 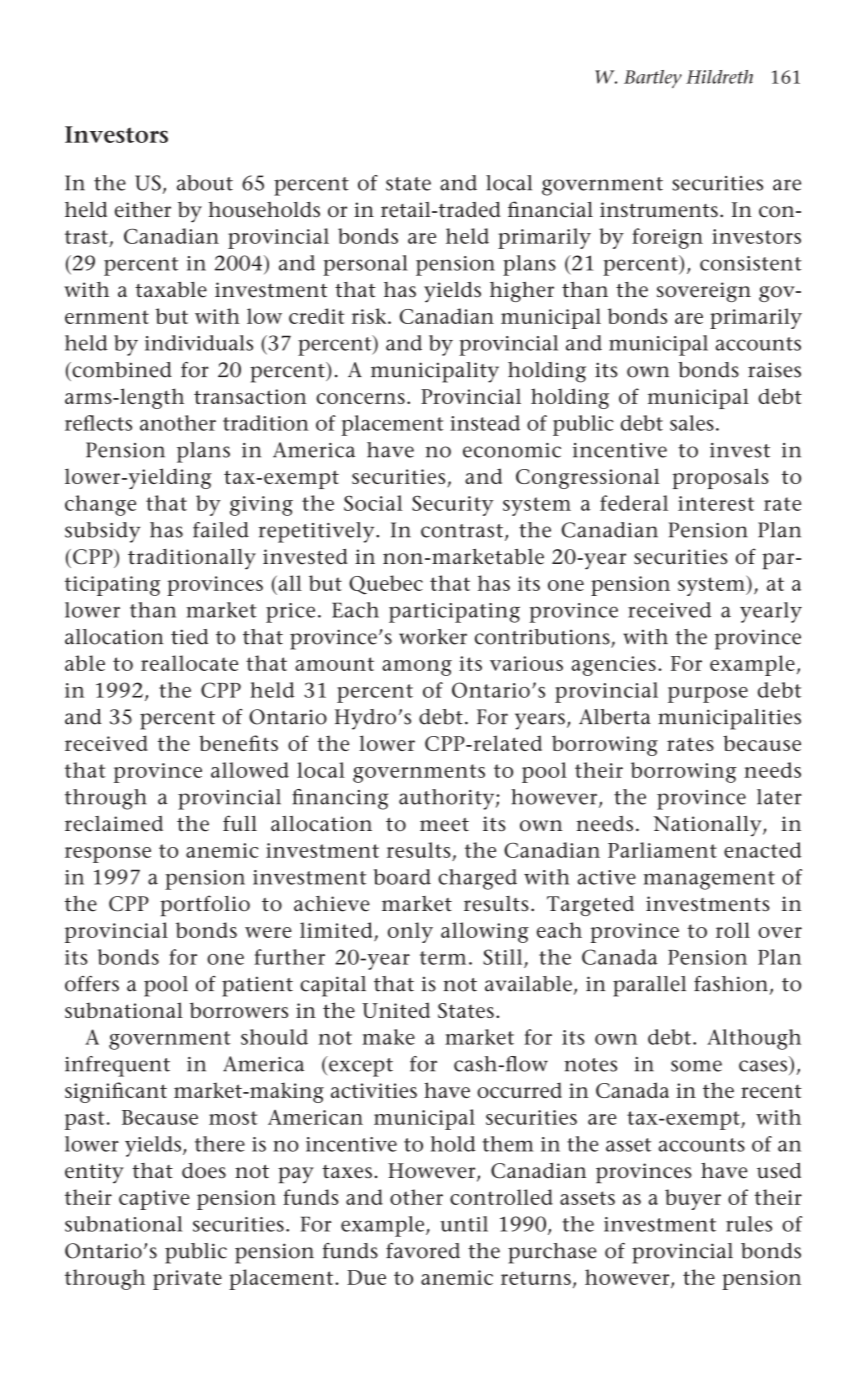 What do you see at coordinates (423, 1251) in the screenshot?
I see `favored` at bounding box center [423, 1251].
